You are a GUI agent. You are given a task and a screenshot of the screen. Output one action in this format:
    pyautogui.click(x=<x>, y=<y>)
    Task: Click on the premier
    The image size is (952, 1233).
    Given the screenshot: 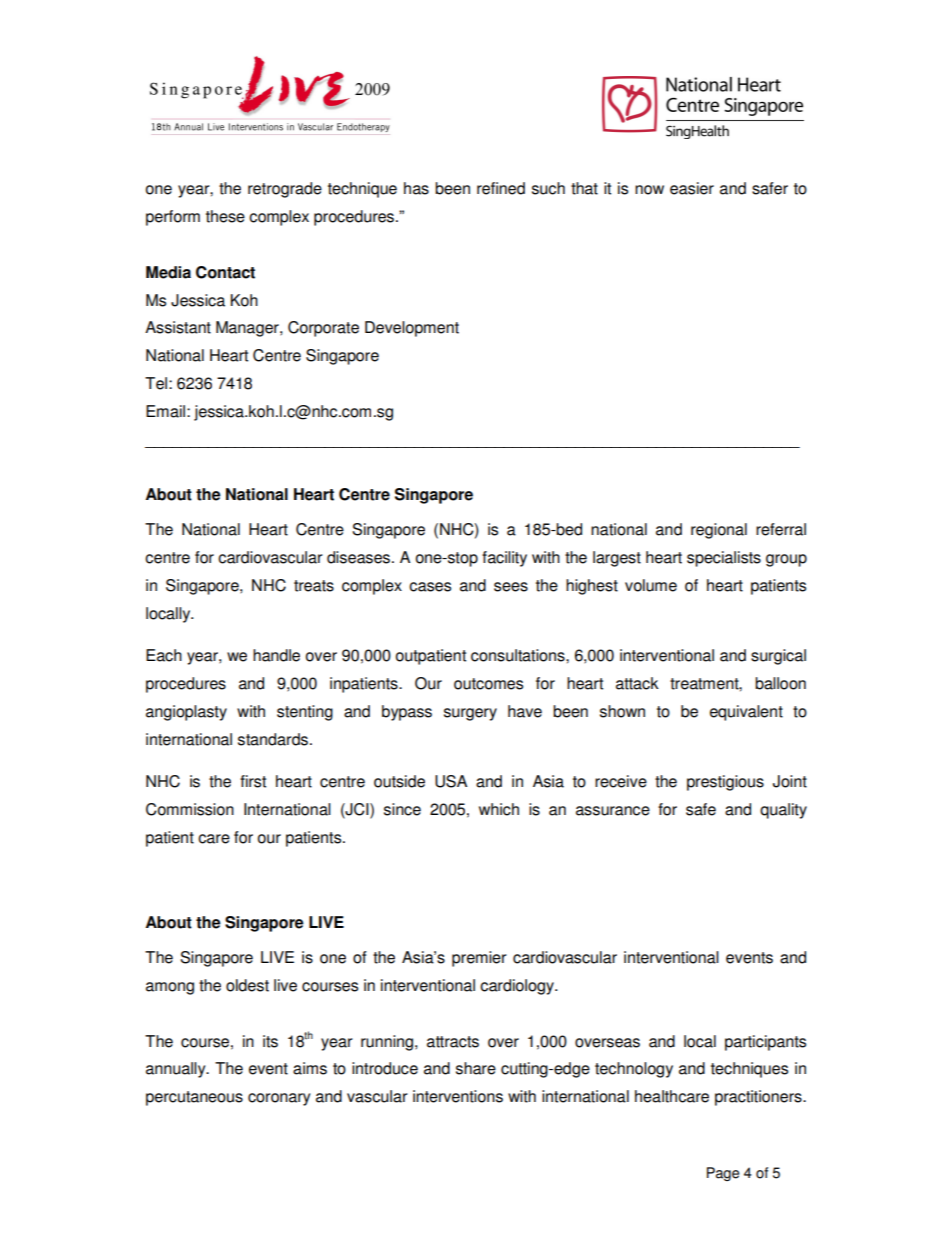 What is the action you would take?
    pyautogui.click(x=479, y=959)
